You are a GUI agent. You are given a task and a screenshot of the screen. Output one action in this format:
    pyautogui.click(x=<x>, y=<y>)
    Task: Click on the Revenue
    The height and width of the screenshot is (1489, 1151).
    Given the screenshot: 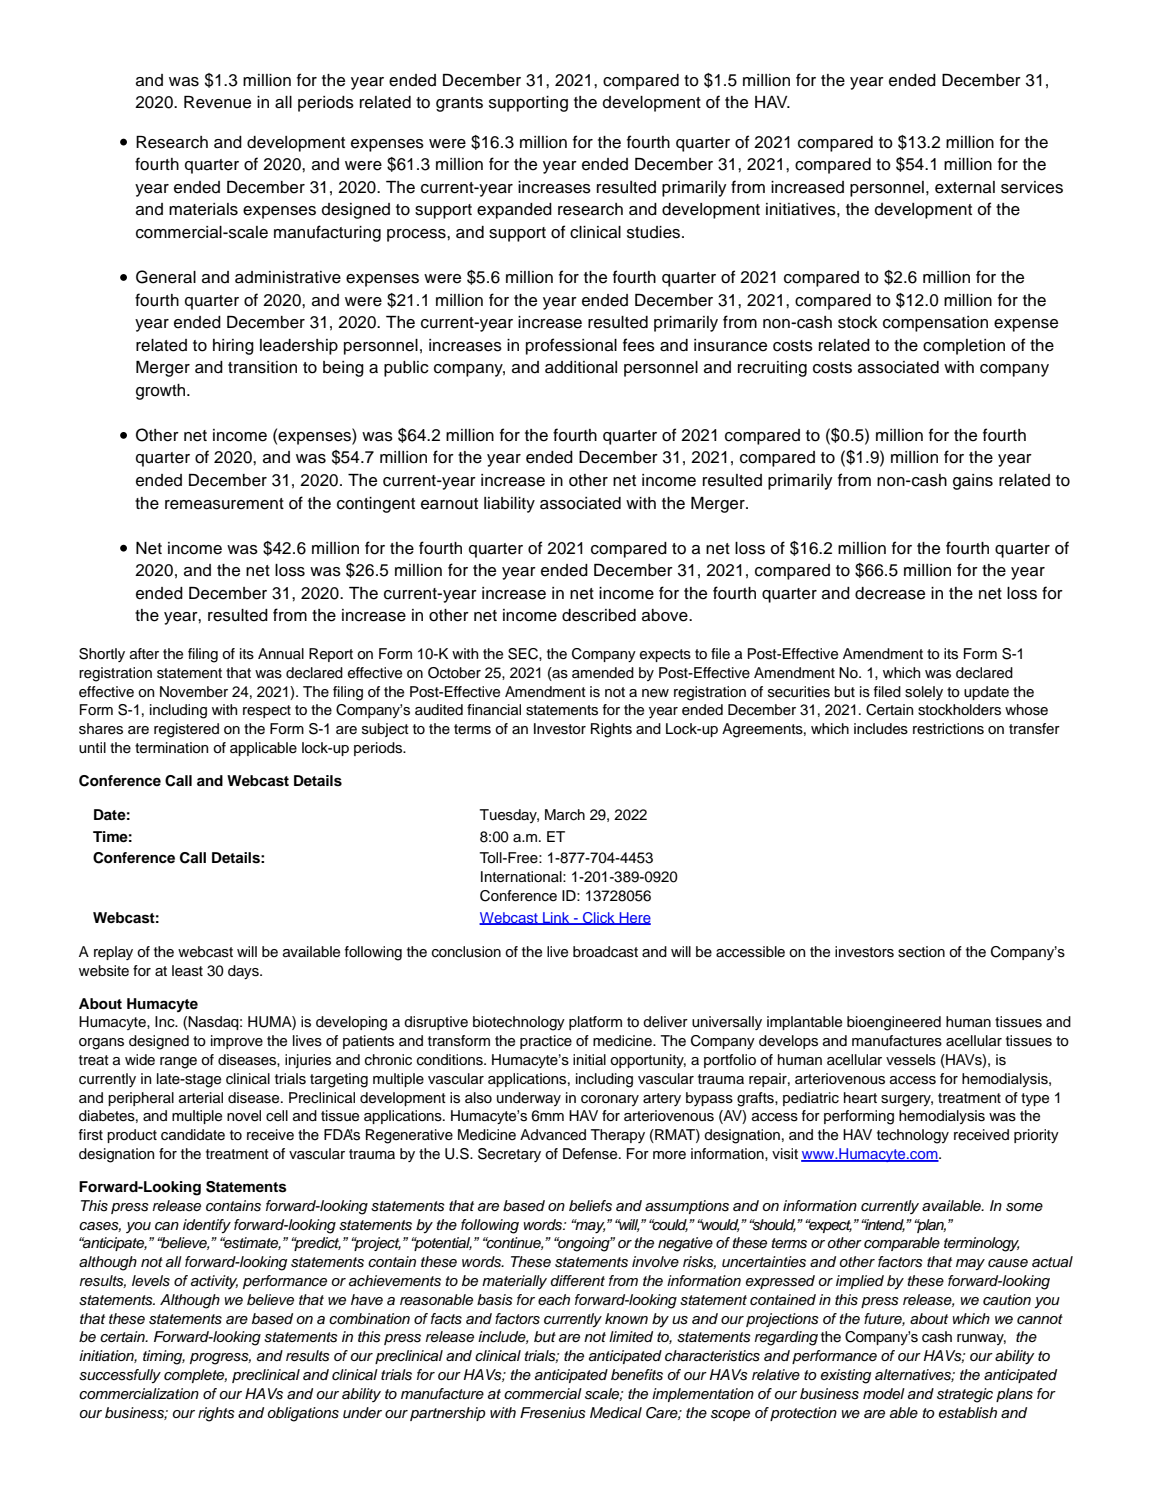 What is the action you would take?
    pyautogui.click(x=217, y=102)
